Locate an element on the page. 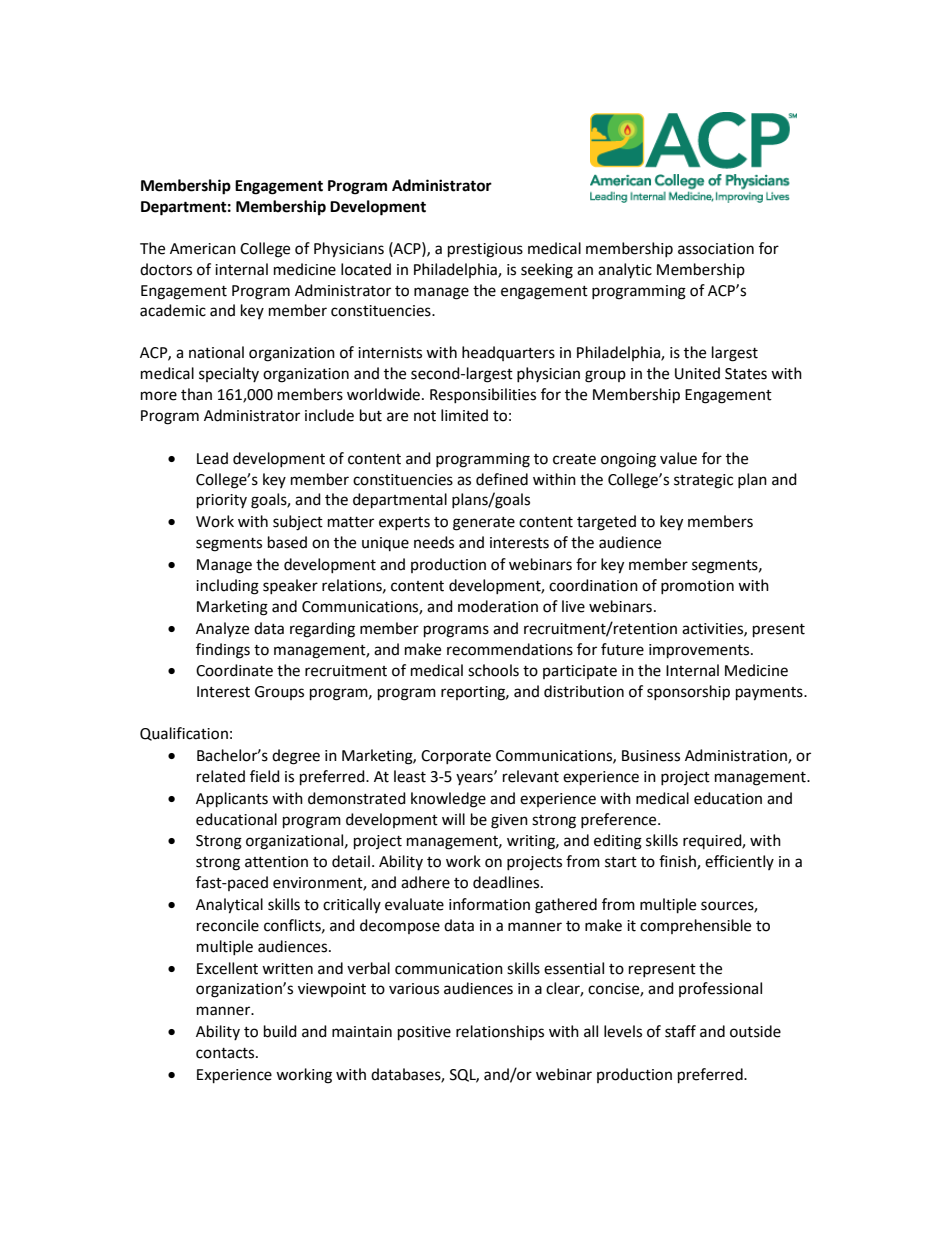 The width and height of the document is (952, 1233). American is located at coordinates (203, 249).
